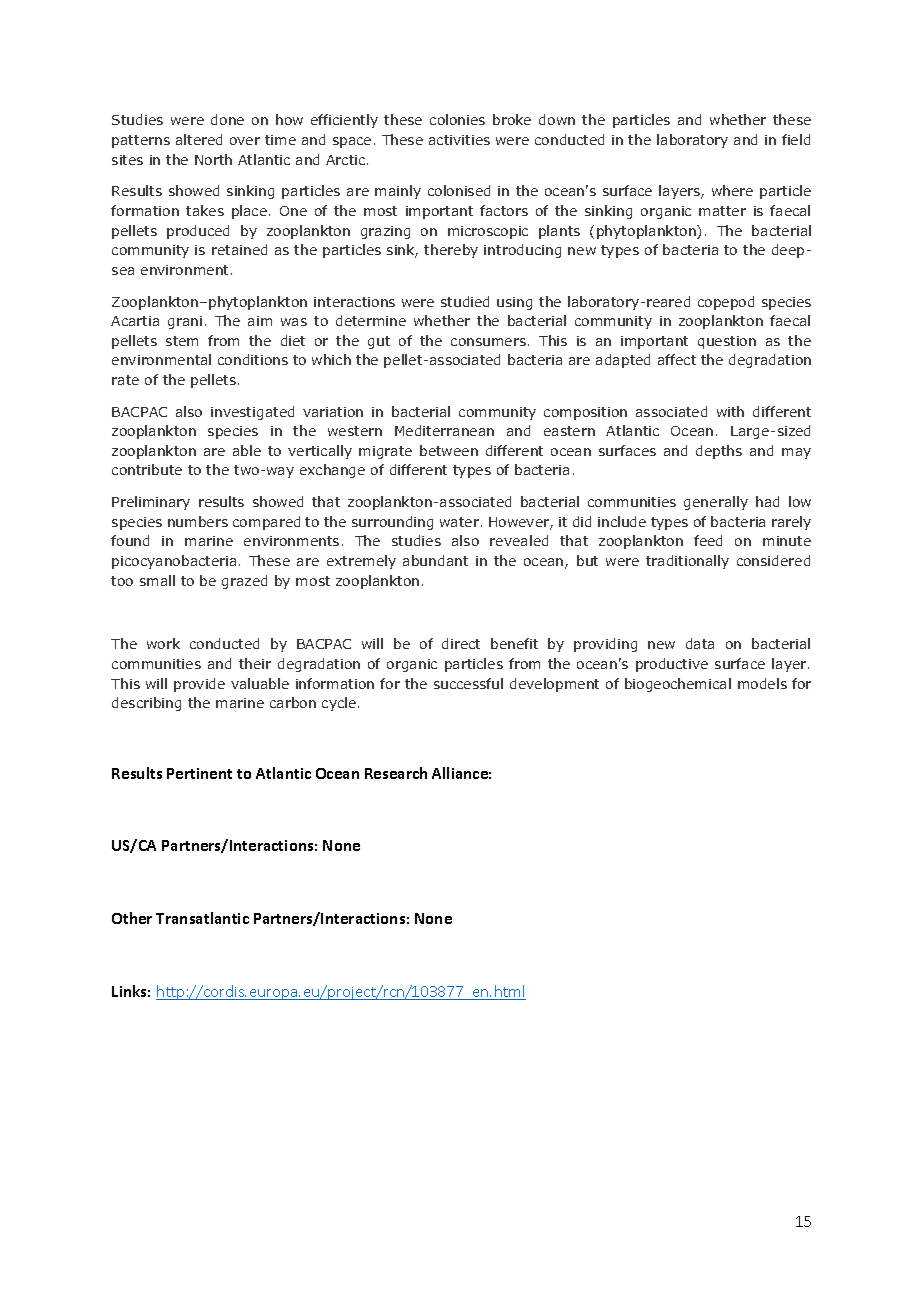 The height and width of the screenshot is (1308, 924). What do you see at coordinates (147, 469) in the screenshot?
I see `contribute` at bounding box center [147, 469].
